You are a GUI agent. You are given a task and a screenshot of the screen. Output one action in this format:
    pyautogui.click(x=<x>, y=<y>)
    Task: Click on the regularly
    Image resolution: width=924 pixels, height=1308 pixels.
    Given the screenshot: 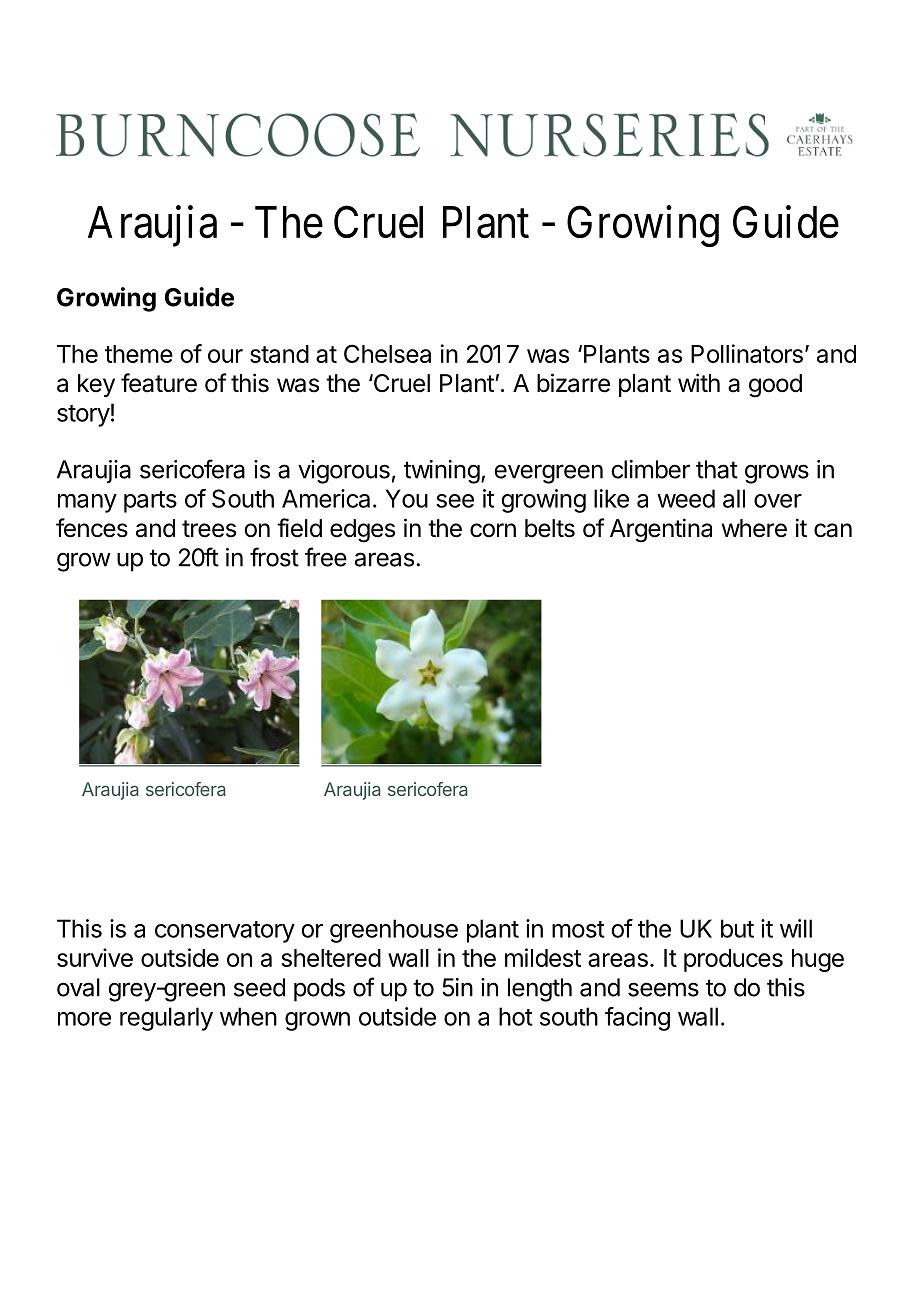 What is the action you would take?
    pyautogui.click(x=166, y=1019)
